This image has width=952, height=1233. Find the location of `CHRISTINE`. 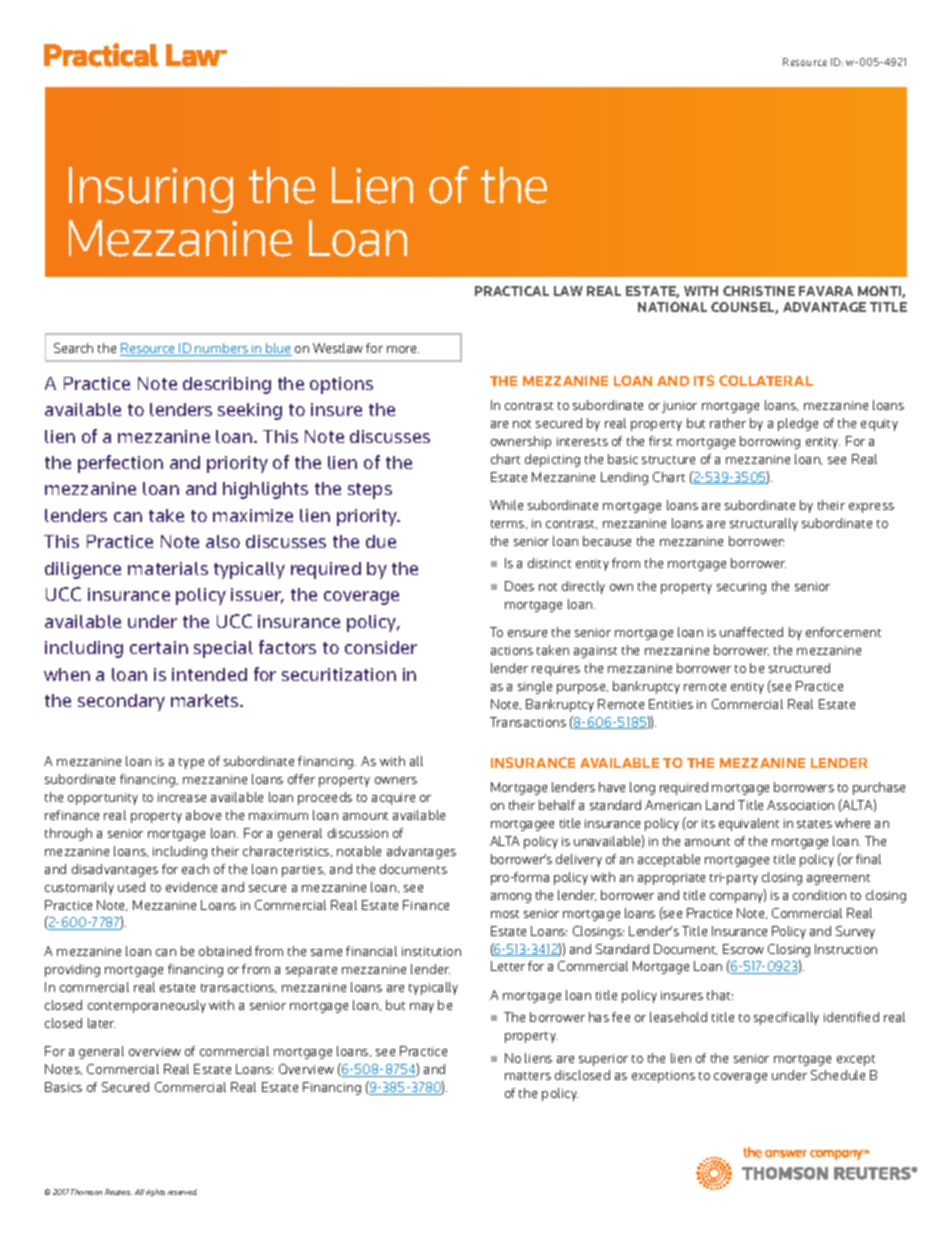

CHRISTINE is located at coordinates (759, 291).
